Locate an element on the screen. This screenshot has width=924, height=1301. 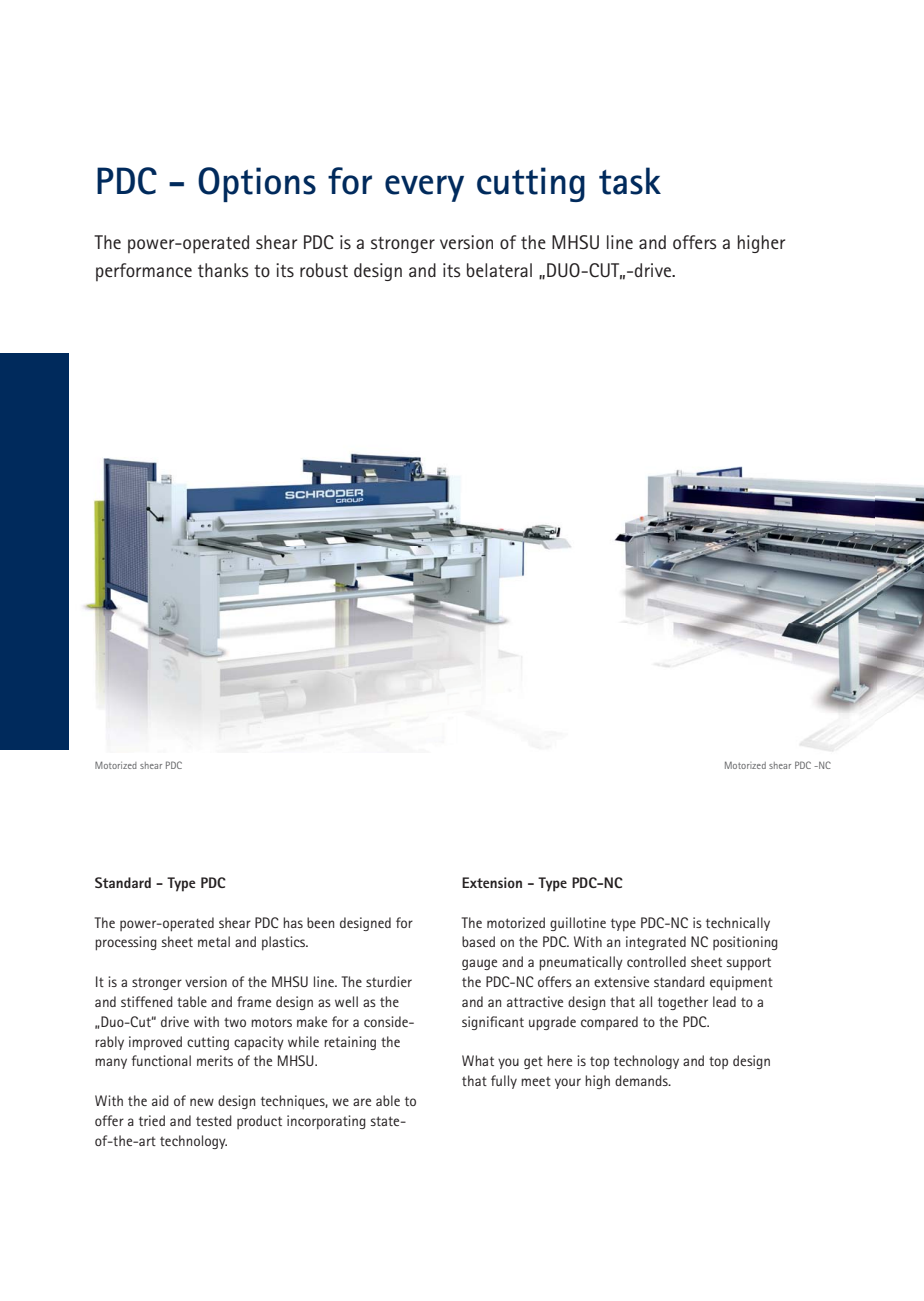
integrated is located at coordinates (656, 943).
